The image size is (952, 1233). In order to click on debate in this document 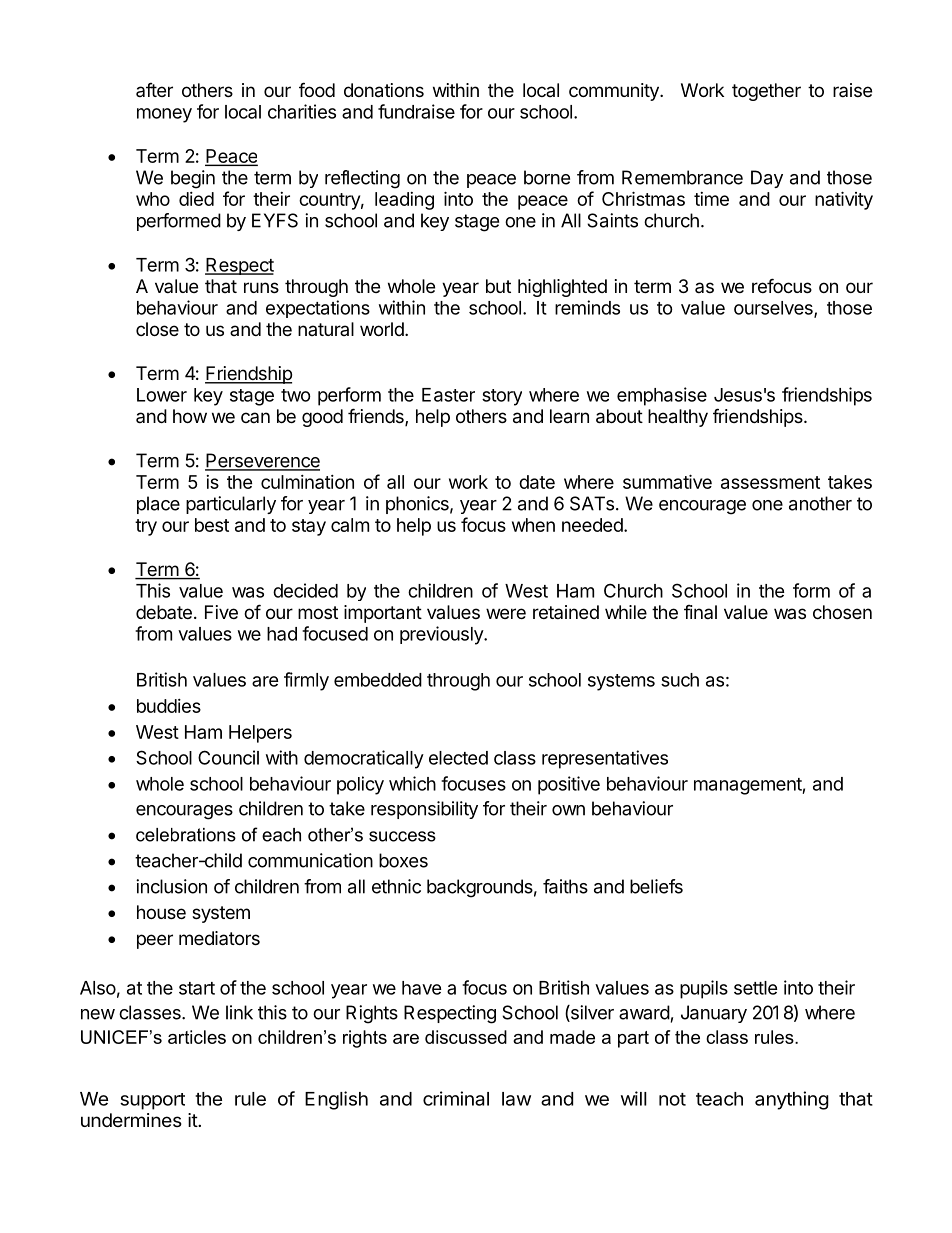, I will do `click(164, 612)`.
